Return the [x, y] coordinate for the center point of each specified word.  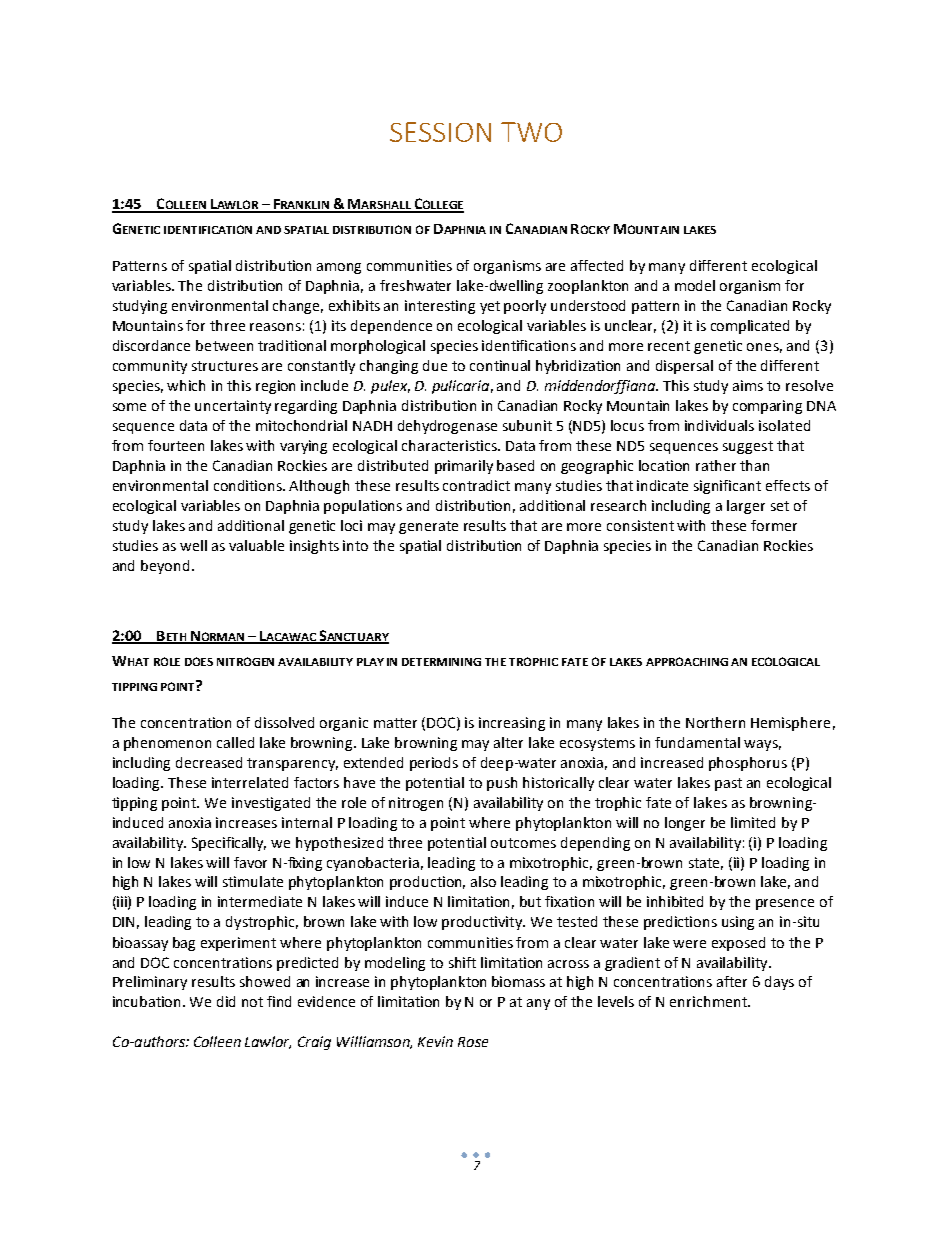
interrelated [250, 782]
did [226, 1001]
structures [225, 366]
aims [748, 385]
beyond [165, 567]
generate [428, 527]
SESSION [440, 132]
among [339, 268]
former [774, 525]
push [502, 784]
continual [500, 365]
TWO [531, 132]
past [728, 784]
